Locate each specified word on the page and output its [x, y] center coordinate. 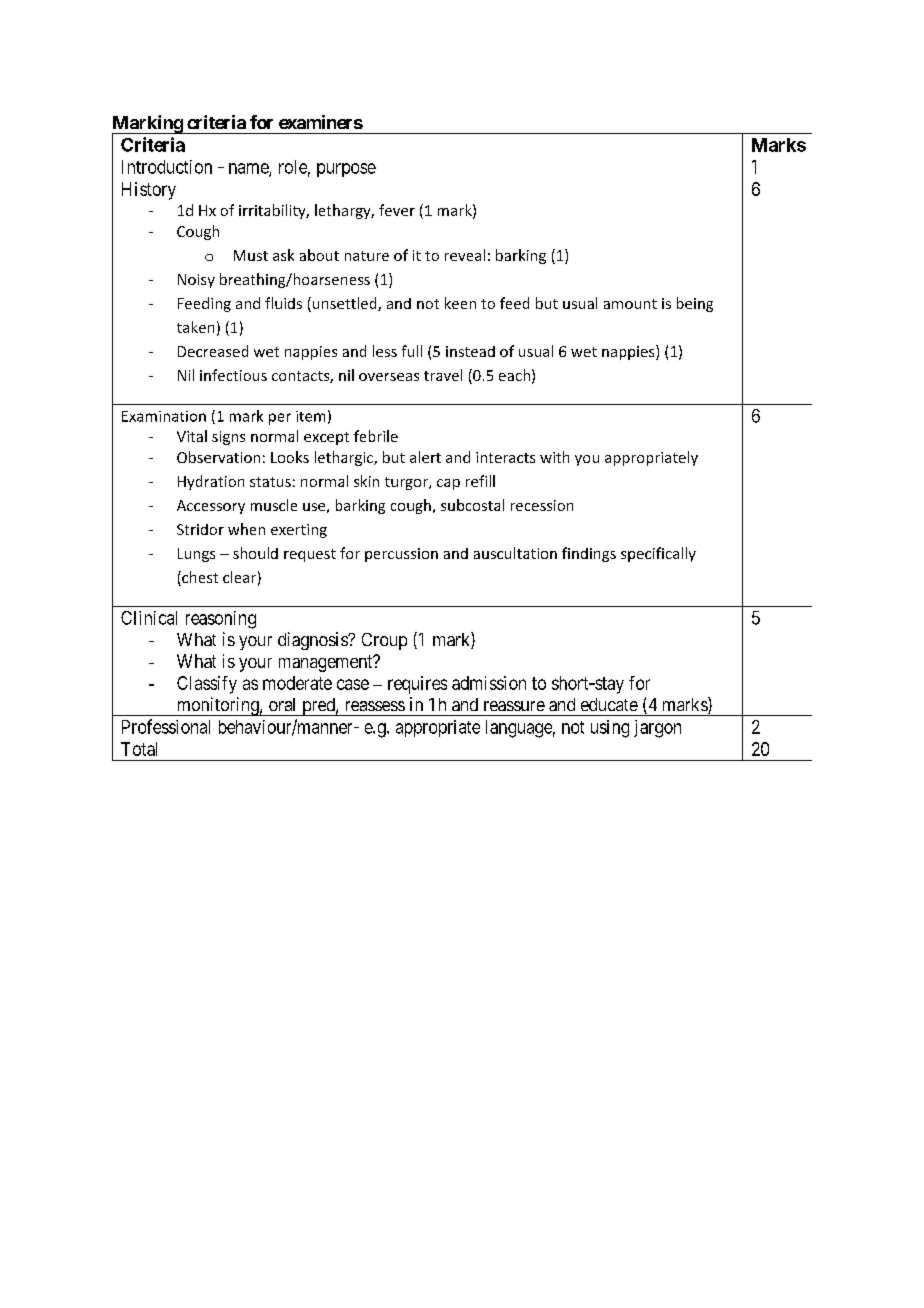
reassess [375, 706]
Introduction [167, 167]
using [610, 729]
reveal [465, 255]
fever [397, 210]
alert [425, 457]
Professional [166, 726]
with [554, 457]
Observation [218, 457]
